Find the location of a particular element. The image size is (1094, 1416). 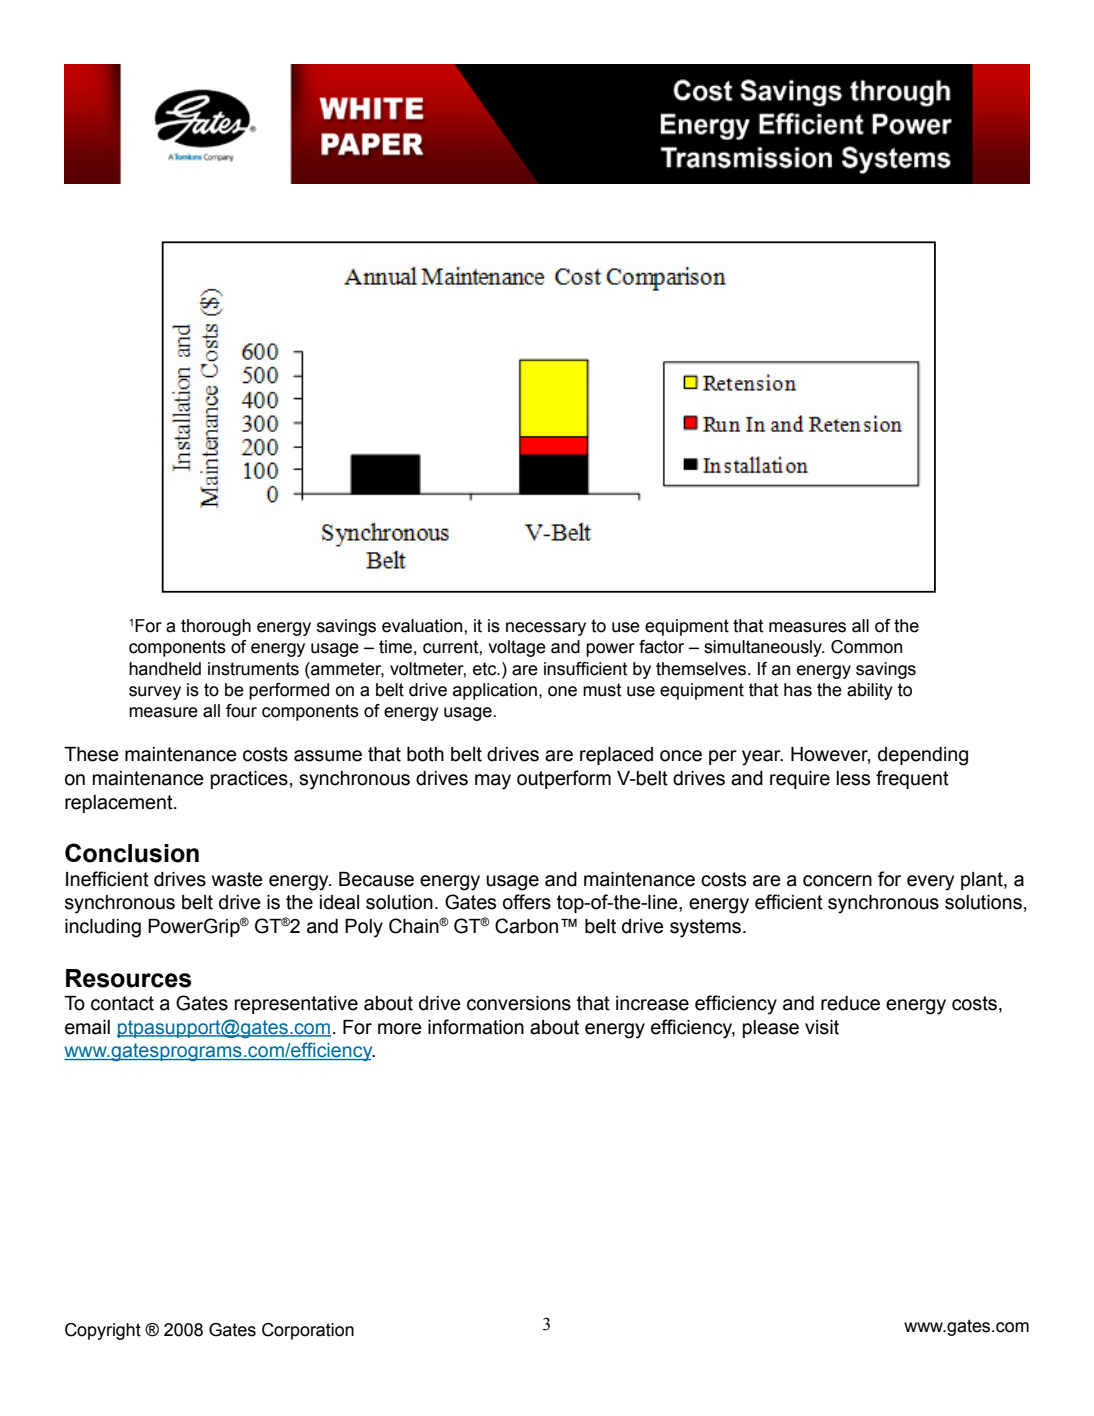

thorough is located at coordinates (216, 627).
